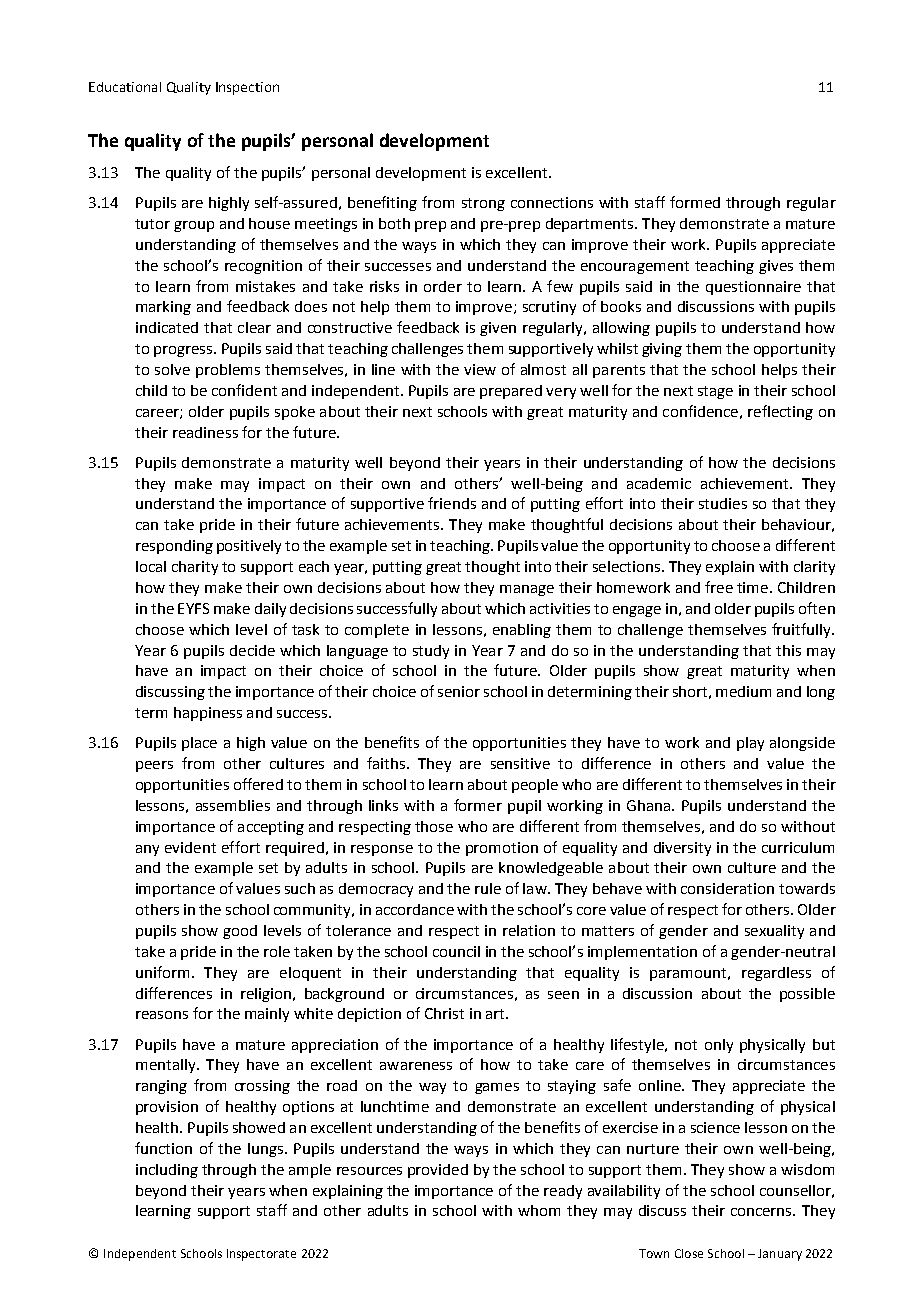 Image resolution: width=924 pixels, height=1308 pixels. What do you see at coordinates (195, 568) in the screenshot?
I see `charity` at bounding box center [195, 568].
